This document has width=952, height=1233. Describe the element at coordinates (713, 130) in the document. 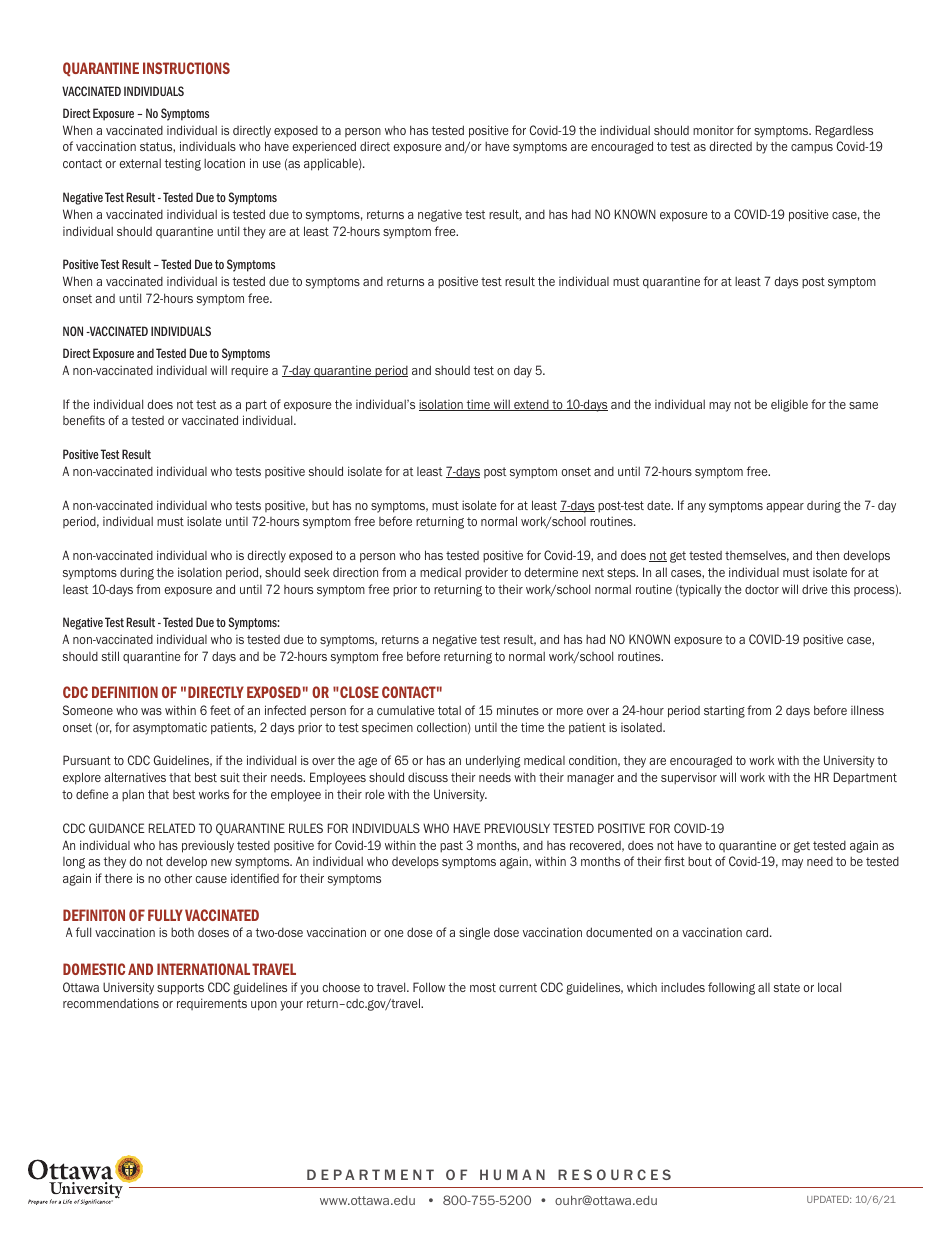

I see `monitor` at that location.
